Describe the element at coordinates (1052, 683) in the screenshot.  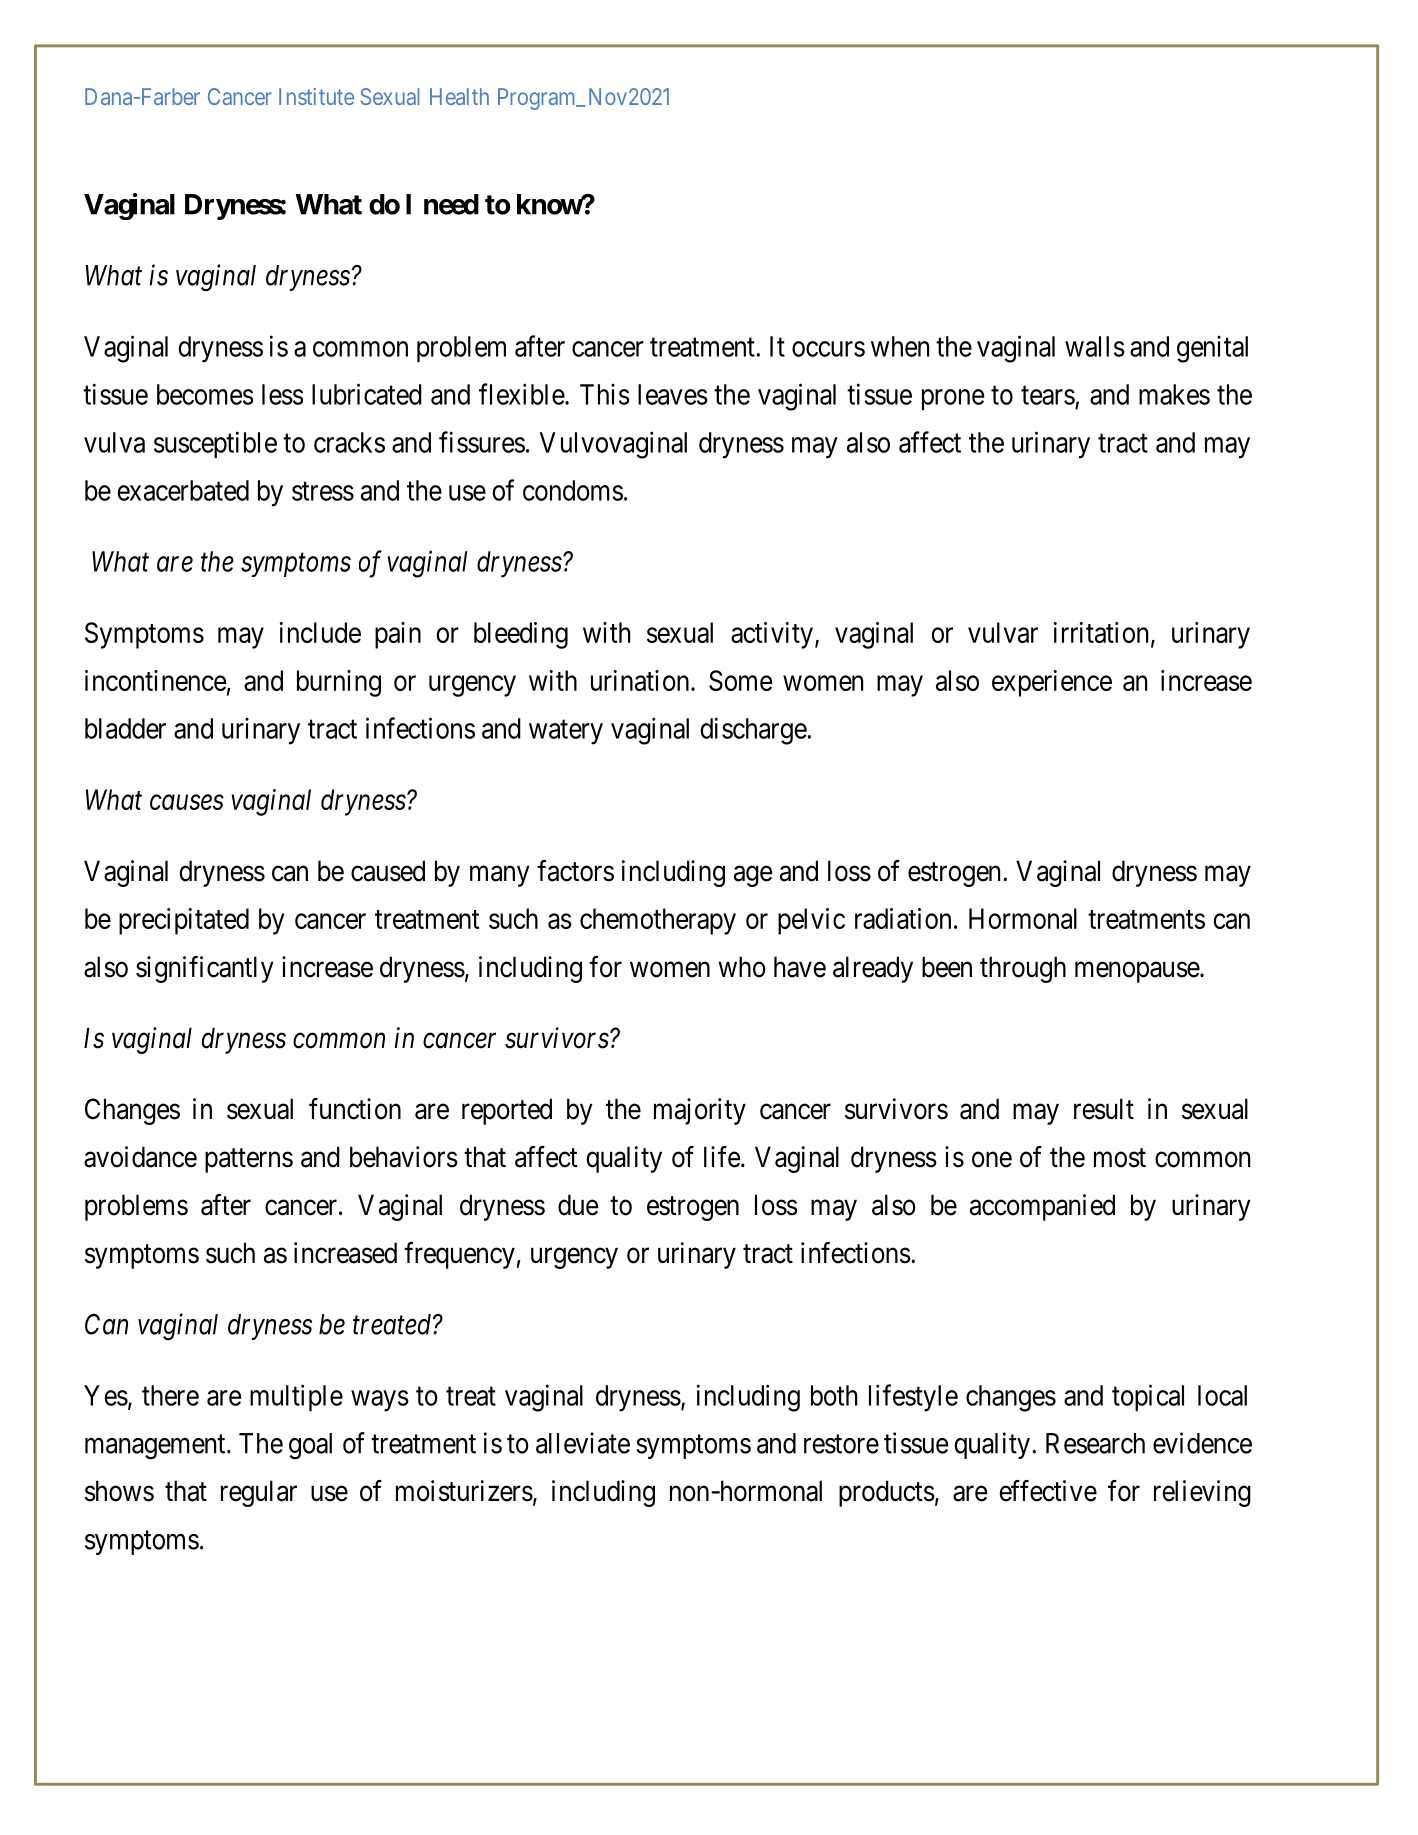
I see `experience` at that location.
